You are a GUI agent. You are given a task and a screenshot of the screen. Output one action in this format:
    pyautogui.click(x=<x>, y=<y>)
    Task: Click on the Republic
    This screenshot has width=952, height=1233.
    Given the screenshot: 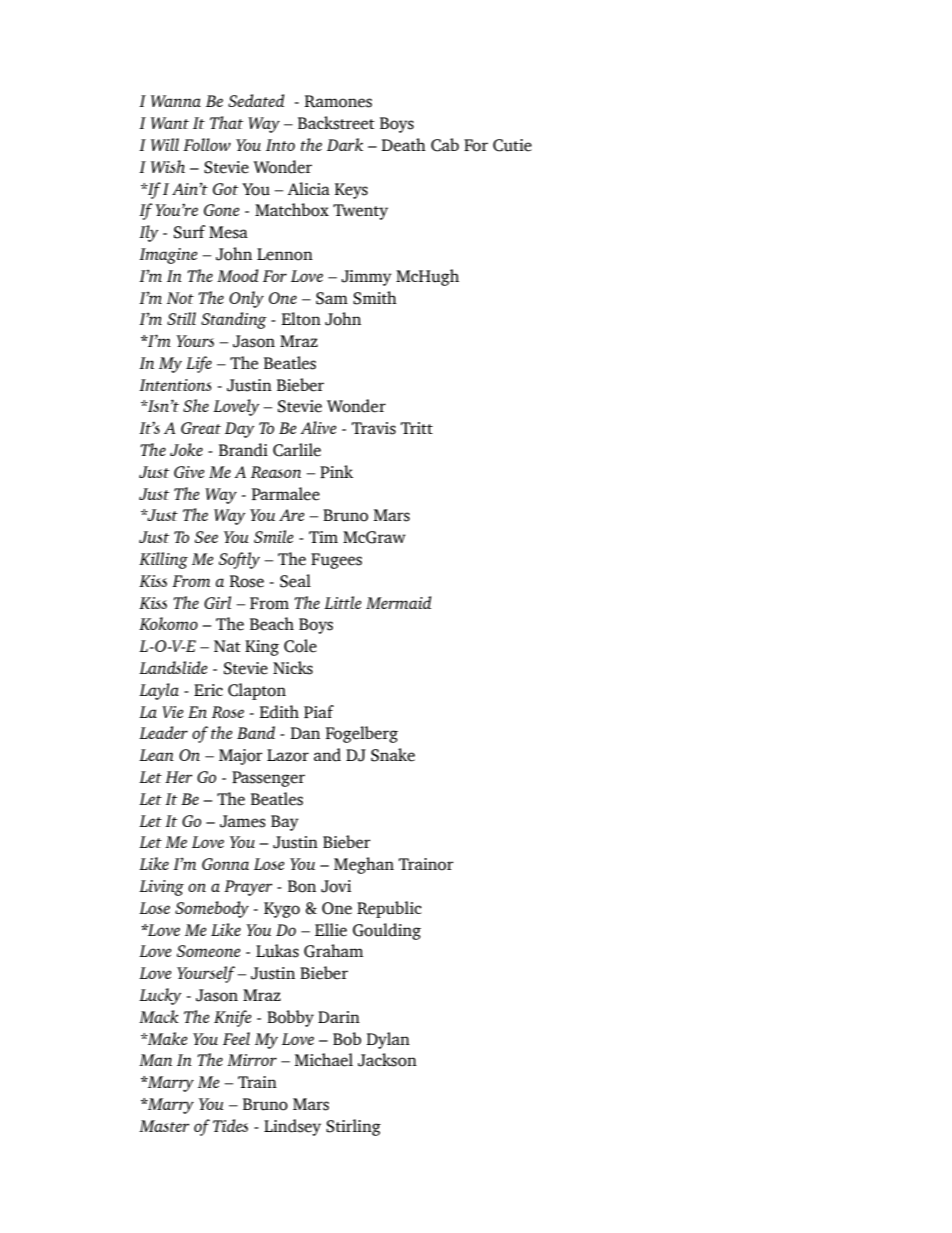 What is the action you would take?
    pyautogui.click(x=389, y=909)
